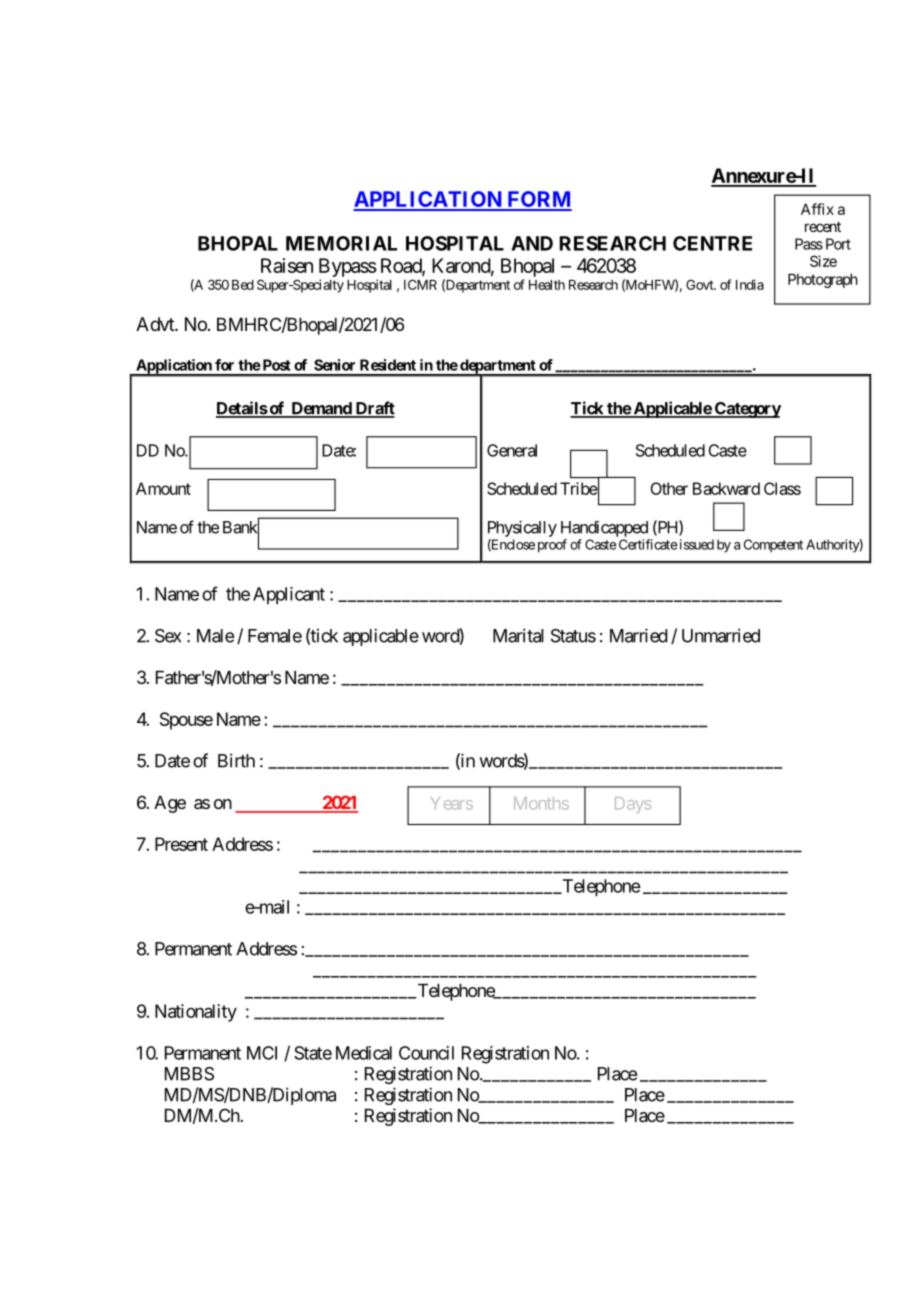 The width and height of the screenshot is (924, 1308). Describe the element at coordinates (518, 635) in the screenshot. I see `Marital` at that location.
